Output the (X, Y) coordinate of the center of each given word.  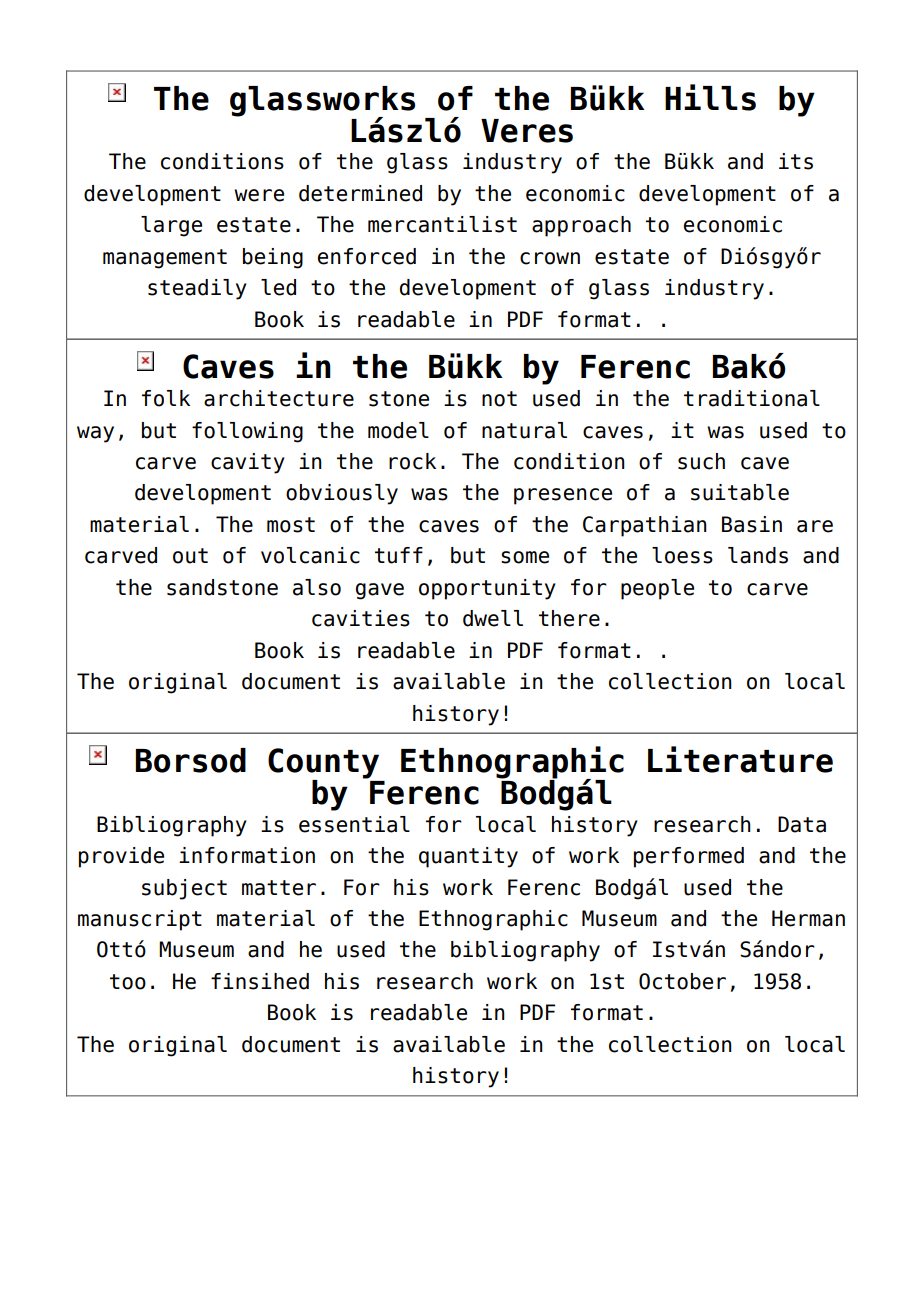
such (701, 461)
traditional (752, 398)
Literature (740, 759)
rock (412, 461)
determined (360, 193)
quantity (468, 857)
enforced (367, 256)
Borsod (190, 760)
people (657, 589)
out (190, 556)
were (259, 195)
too (128, 982)
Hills (710, 97)
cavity (248, 463)
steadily (197, 289)
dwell (493, 618)
